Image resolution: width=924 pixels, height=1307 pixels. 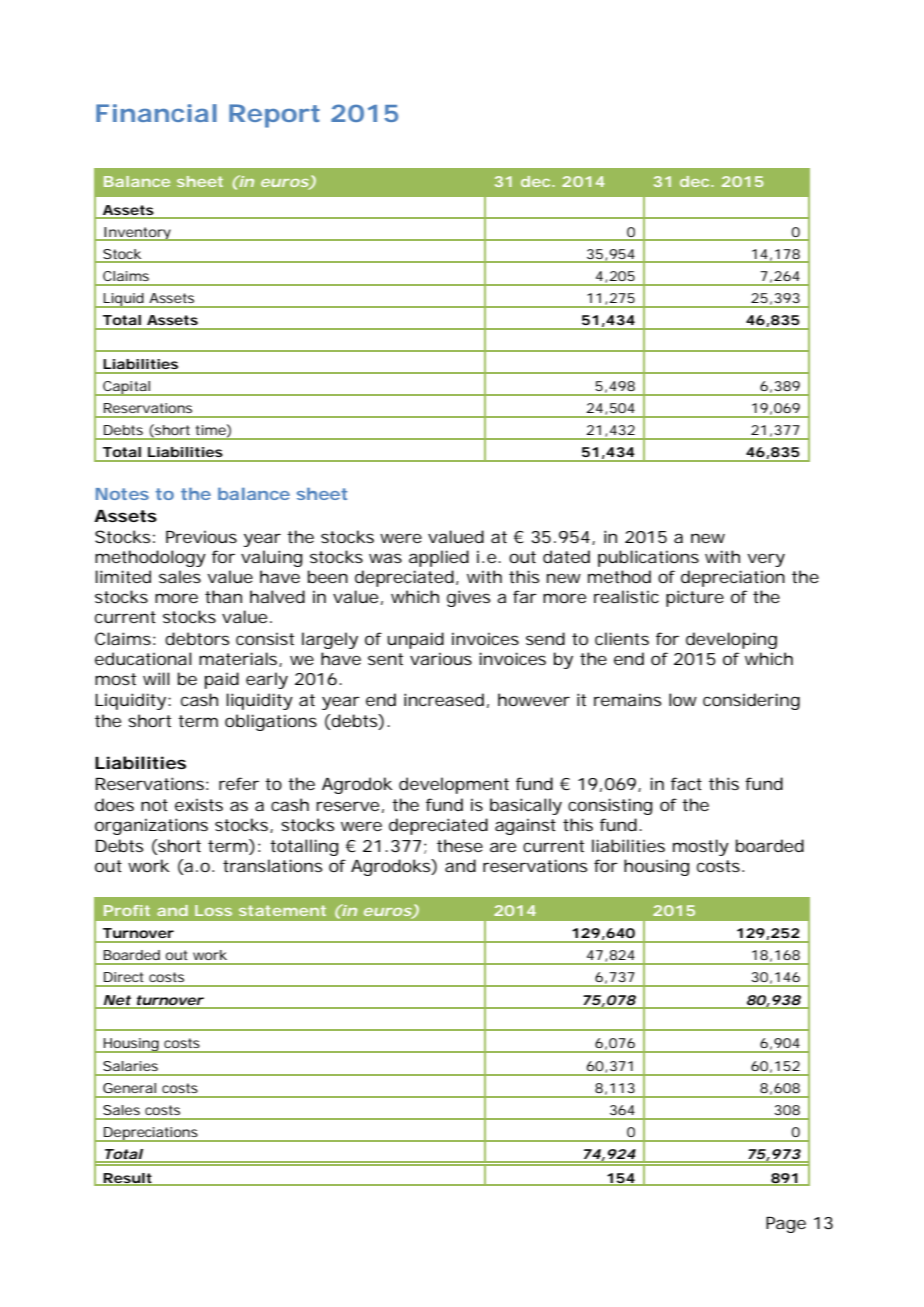 I want to click on very, so click(x=766, y=560).
